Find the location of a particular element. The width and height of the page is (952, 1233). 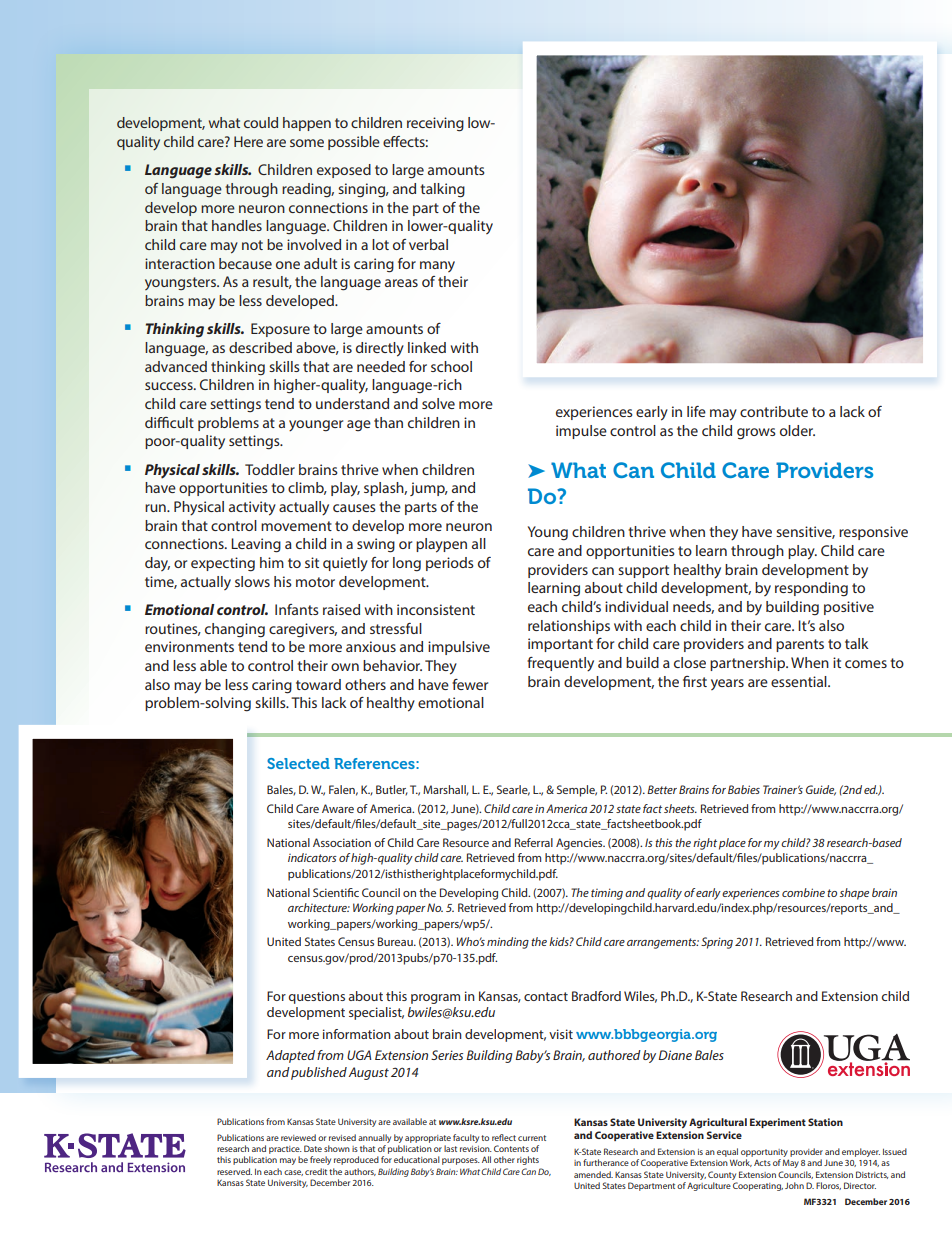

older is located at coordinates (797, 430).
